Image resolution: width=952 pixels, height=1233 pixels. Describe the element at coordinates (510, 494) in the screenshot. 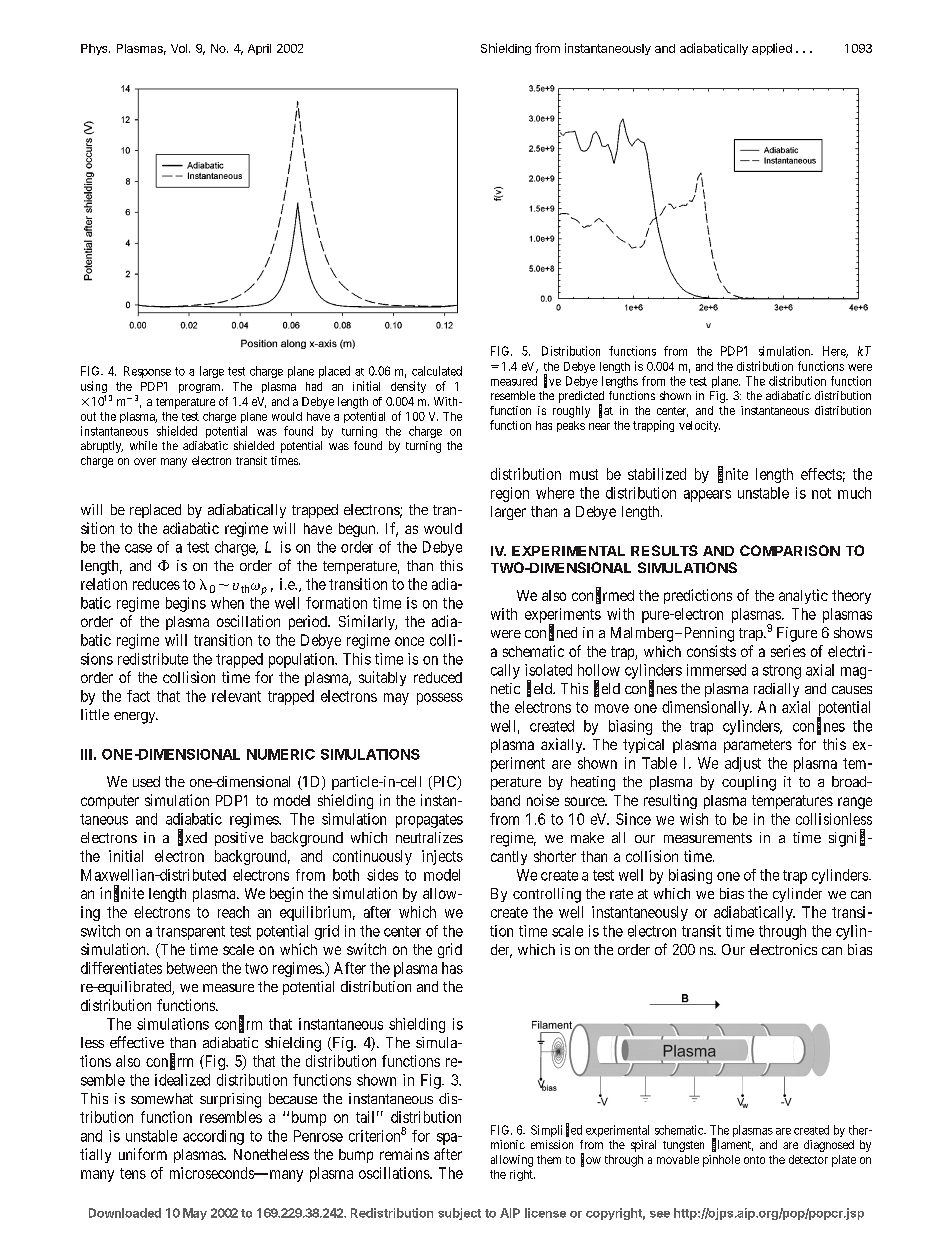

I see `region` at that location.
